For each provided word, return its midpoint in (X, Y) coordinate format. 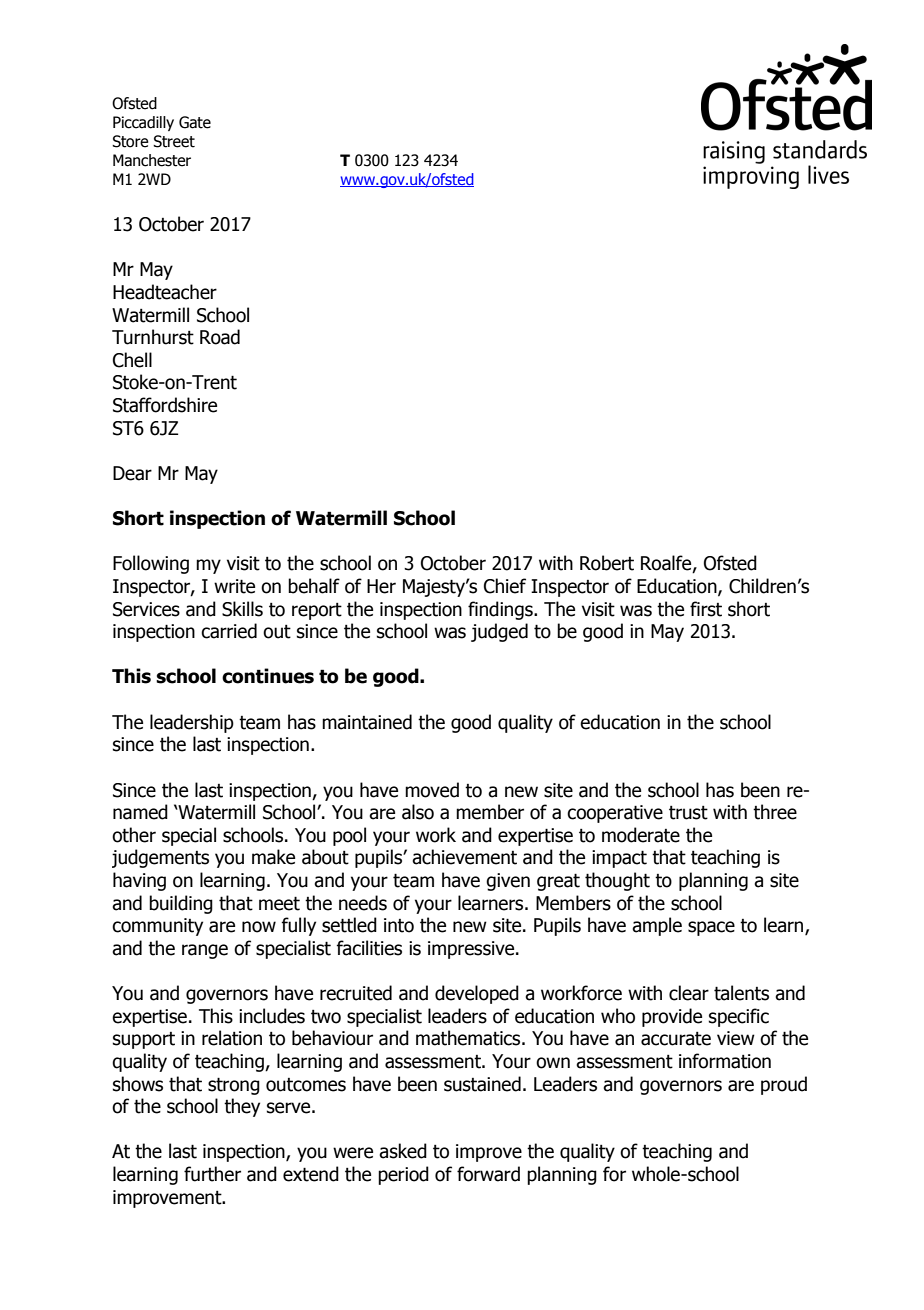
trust (688, 813)
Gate (195, 122)
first (706, 609)
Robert (607, 563)
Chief (505, 586)
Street (174, 141)
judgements (160, 858)
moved (432, 790)
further (212, 1174)
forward (488, 1174)
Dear (132, 473)
